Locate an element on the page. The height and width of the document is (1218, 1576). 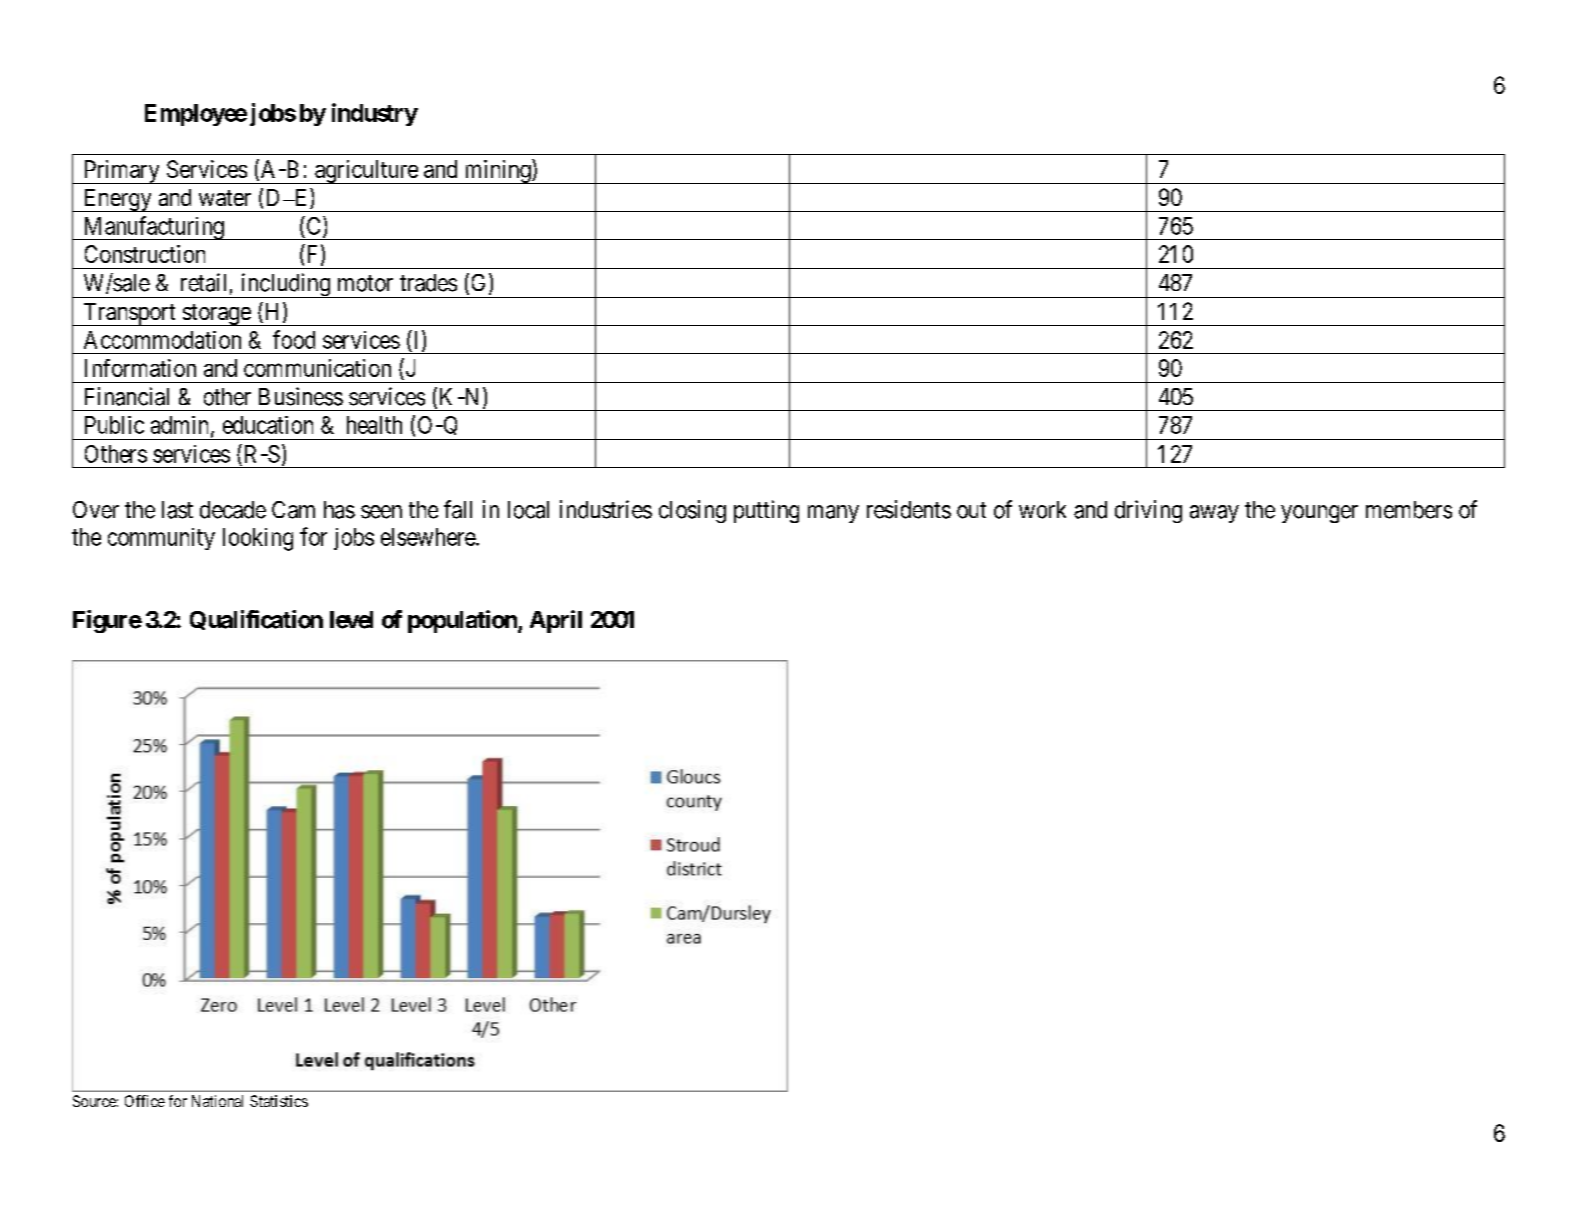
April is located at coordinates (556, 621).
